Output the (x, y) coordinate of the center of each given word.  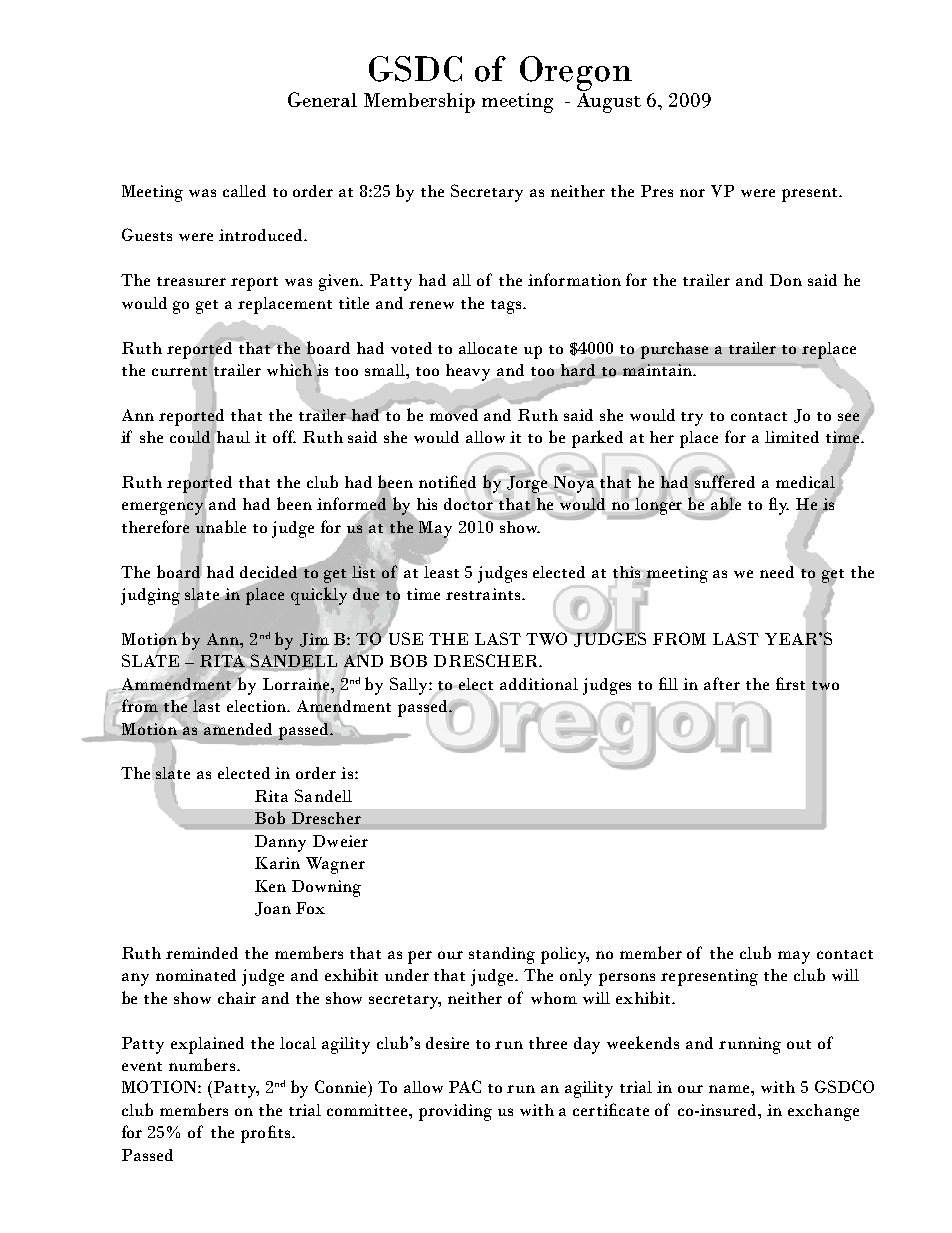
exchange (823, 1112)
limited (792, 437)
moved (455, 413)
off (284, 436)
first (790, 683)
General (322, 99)
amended (238, 729)
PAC (465, 1086)
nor (692, 193)
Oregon (576, 73)
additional (539, 684)
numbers (202, 1064)
